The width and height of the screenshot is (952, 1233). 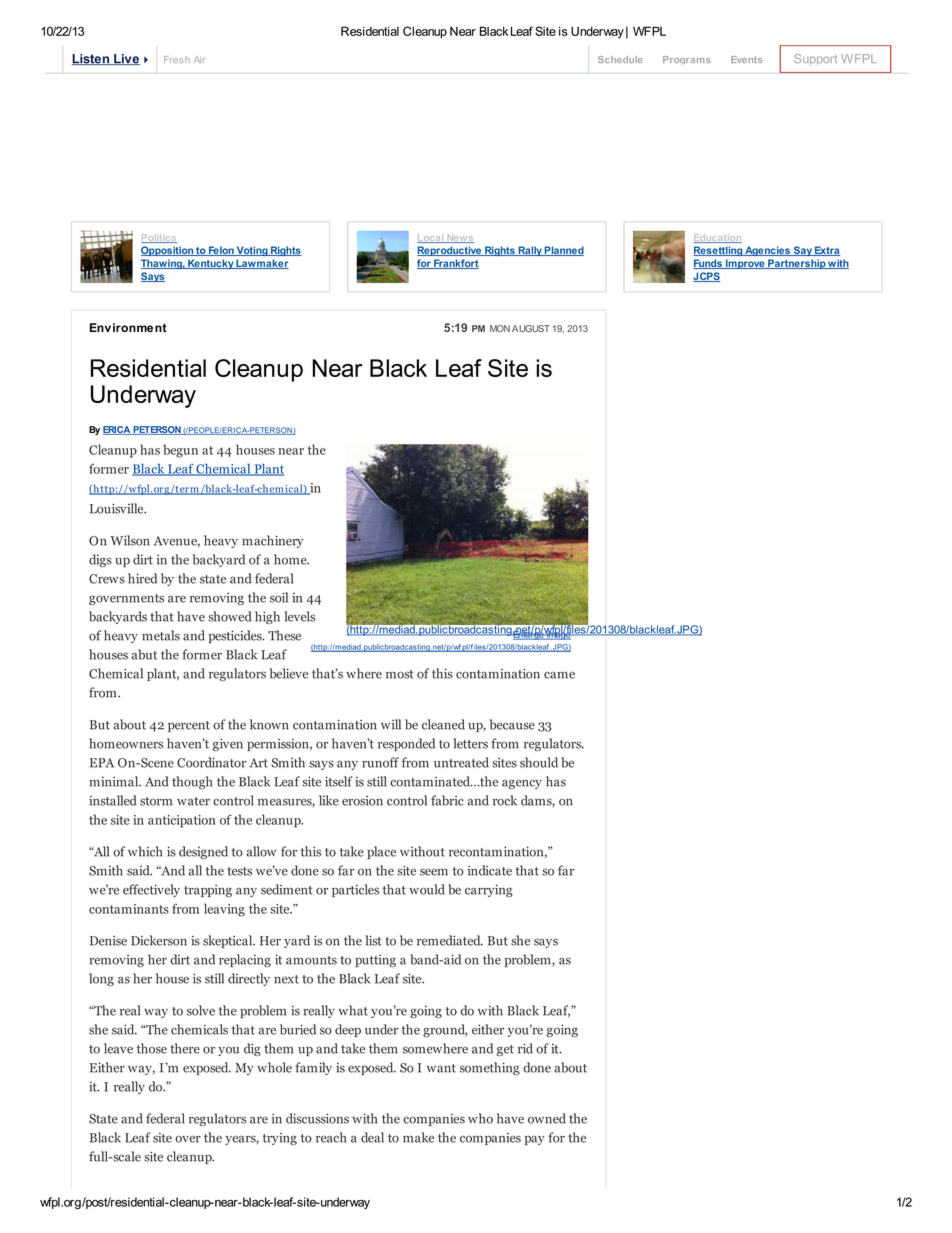 I want to click on Schedule, so click(x=620, y=59).
